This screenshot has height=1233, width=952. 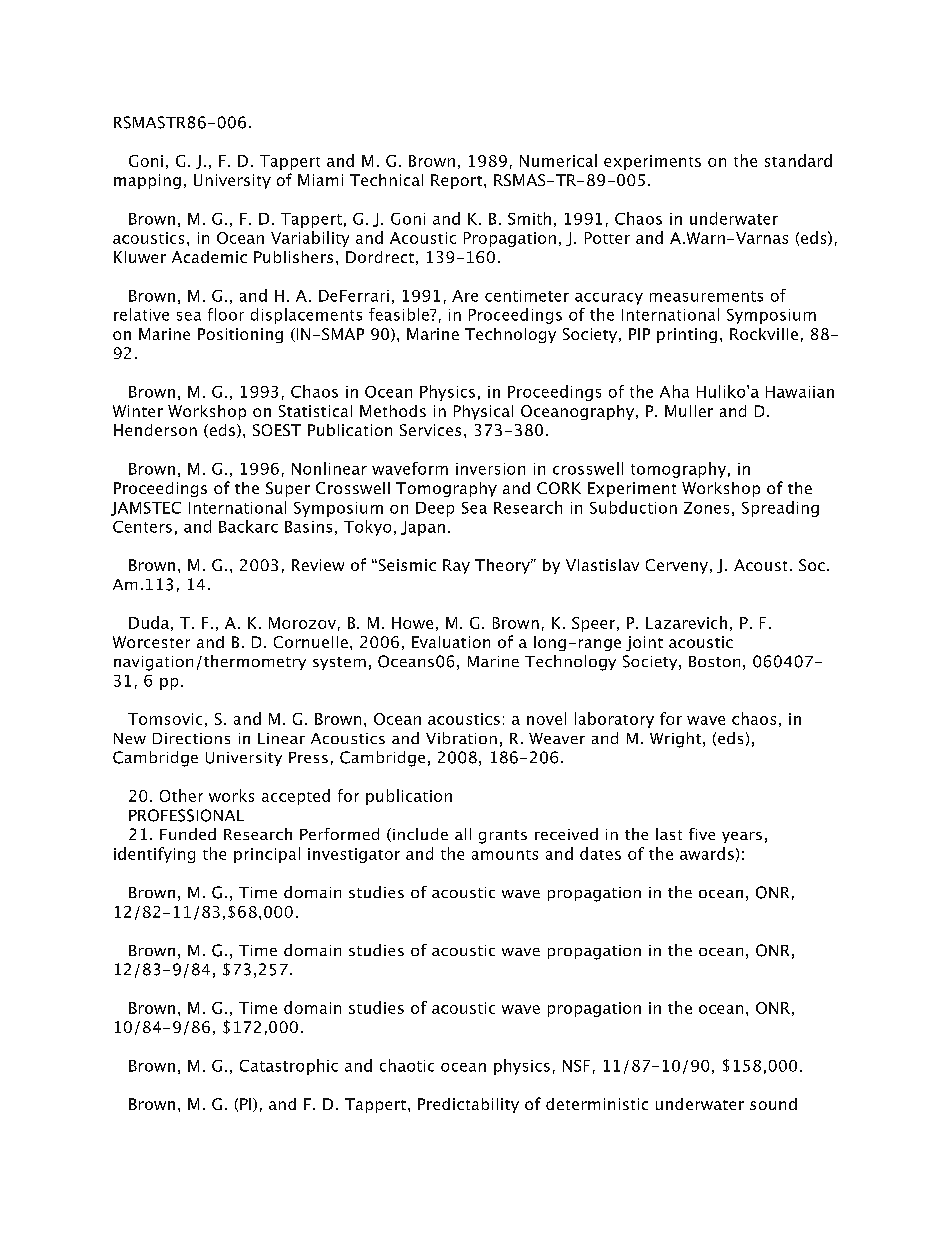 I want to click on Catastrophic, so click(x=289, y=1067).
